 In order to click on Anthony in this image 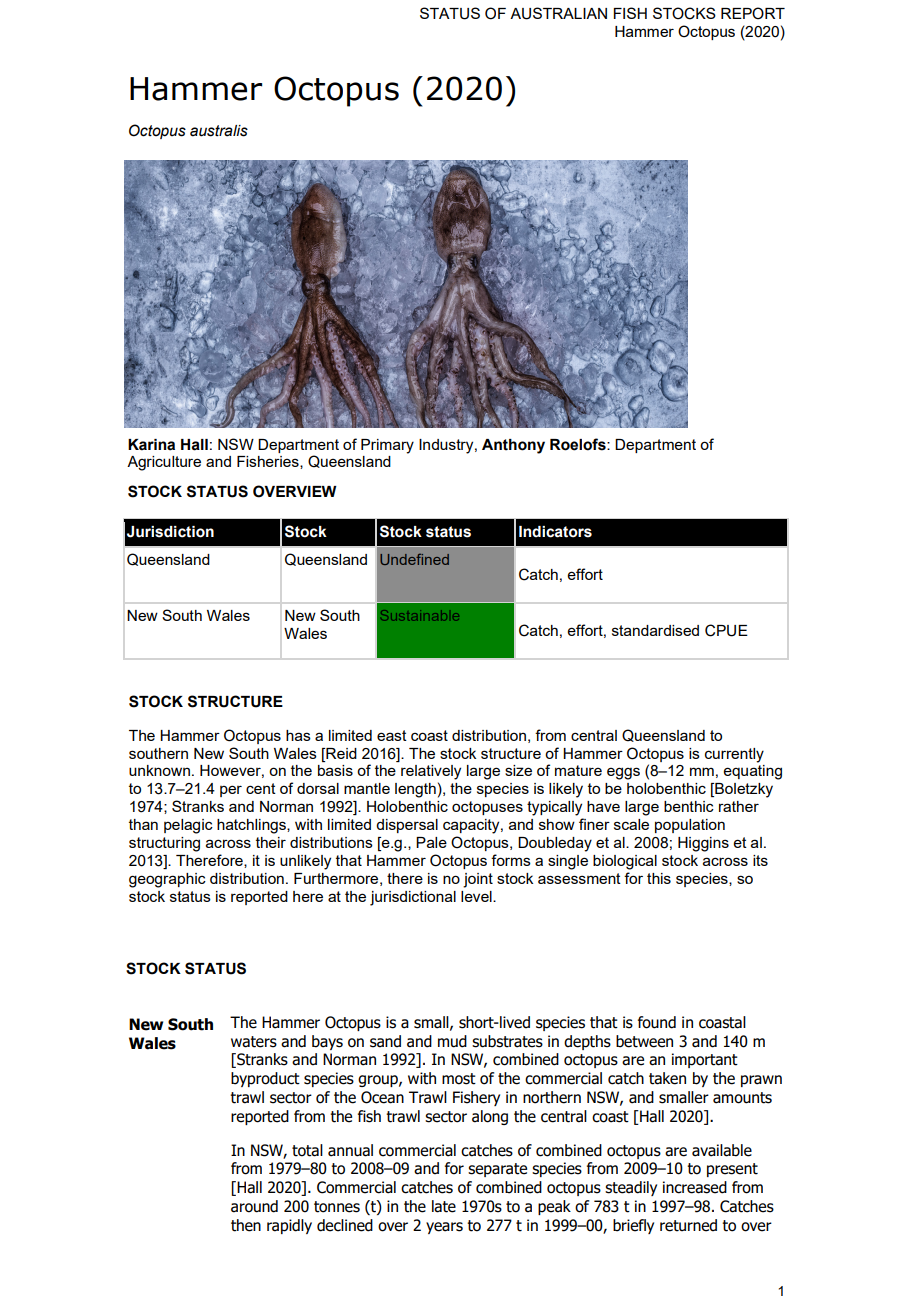, I will do `click(513, 446)`.
